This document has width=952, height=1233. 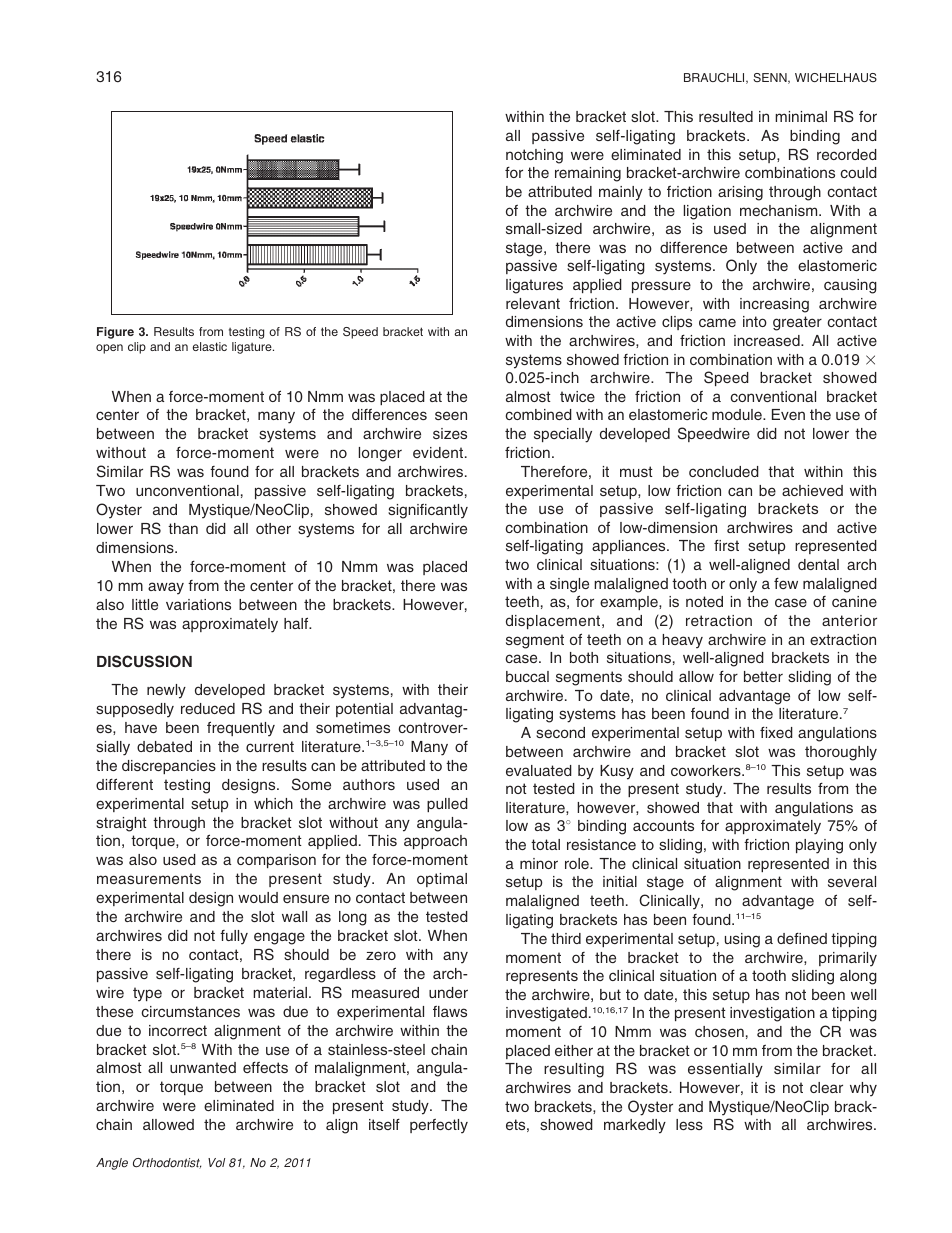 What do you see at coordinates (144, 661) in the document?
I see `DISCUSSION` at bounding box center [144, 661].
